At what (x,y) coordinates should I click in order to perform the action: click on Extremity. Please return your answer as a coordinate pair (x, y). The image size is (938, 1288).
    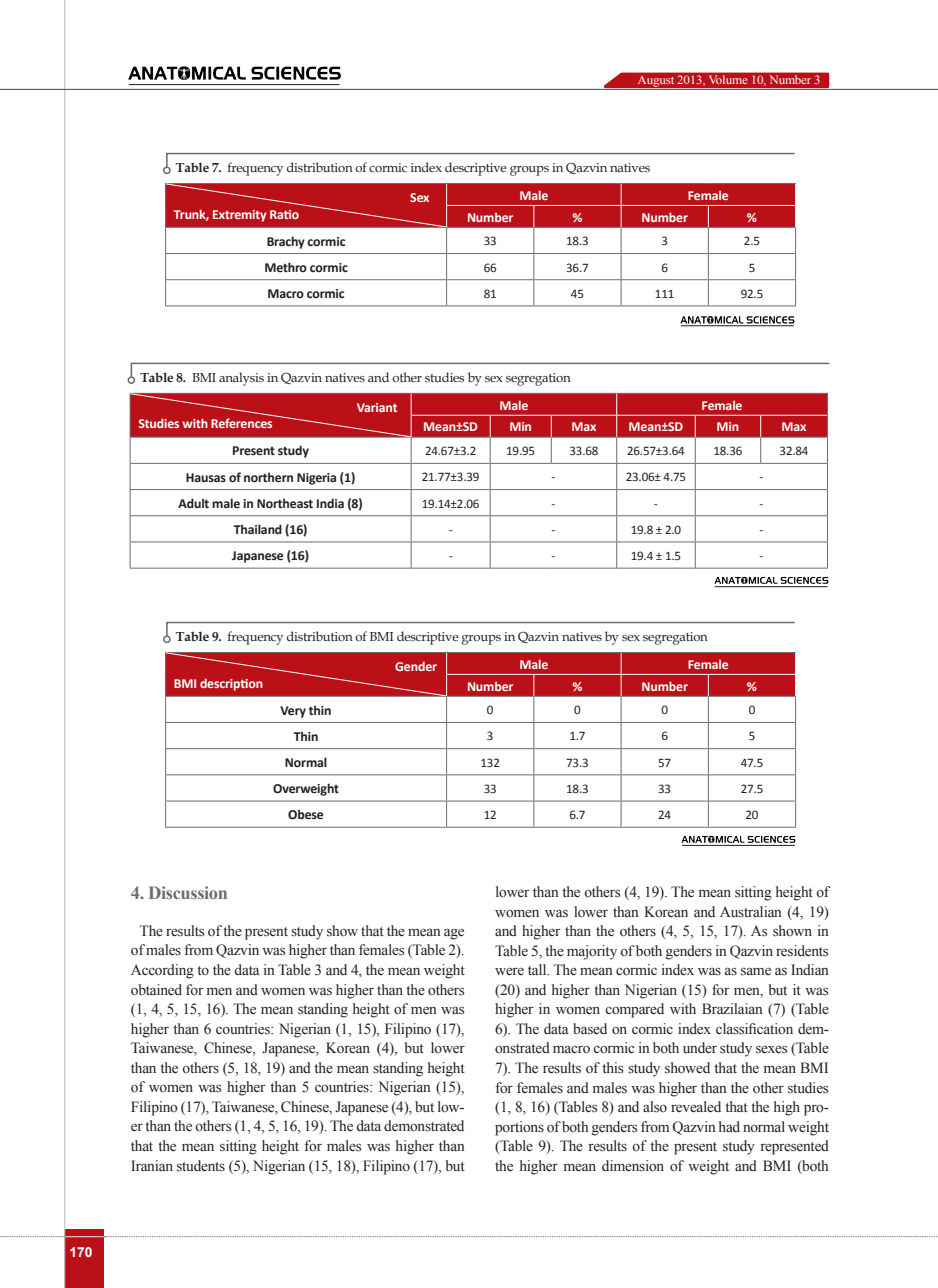
    Looking at the image, I should click on (240, 216).
